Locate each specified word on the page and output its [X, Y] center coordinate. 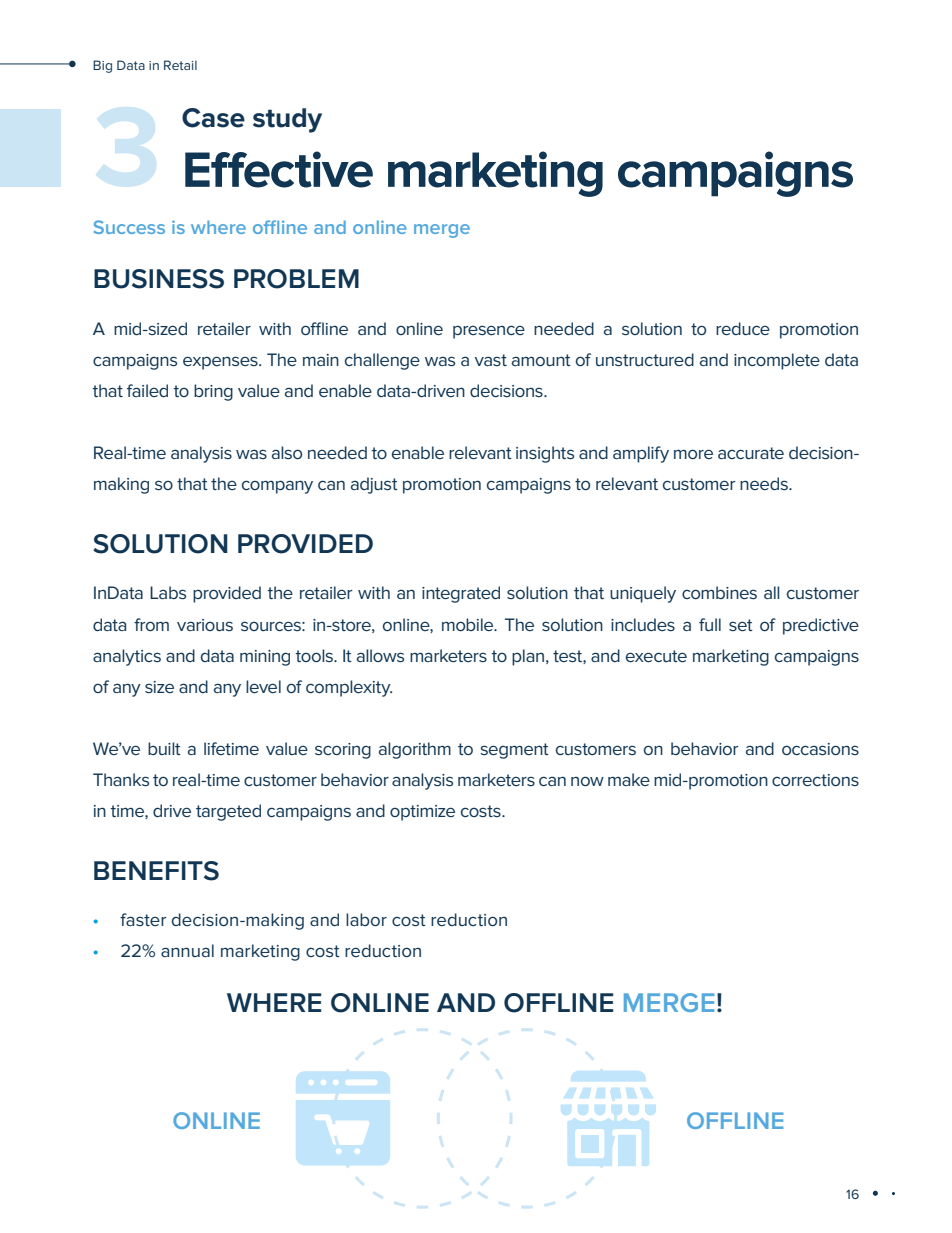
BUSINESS [159, 279]
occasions [820, 749]
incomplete [777, 361]
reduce [743, 328]
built [164, 748]
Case [213, 118]
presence [489, 332]
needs [765, 483]
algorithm [415, 750]
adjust [374, 485]
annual [187, 950]
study [287, 120]
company [277, 487]
